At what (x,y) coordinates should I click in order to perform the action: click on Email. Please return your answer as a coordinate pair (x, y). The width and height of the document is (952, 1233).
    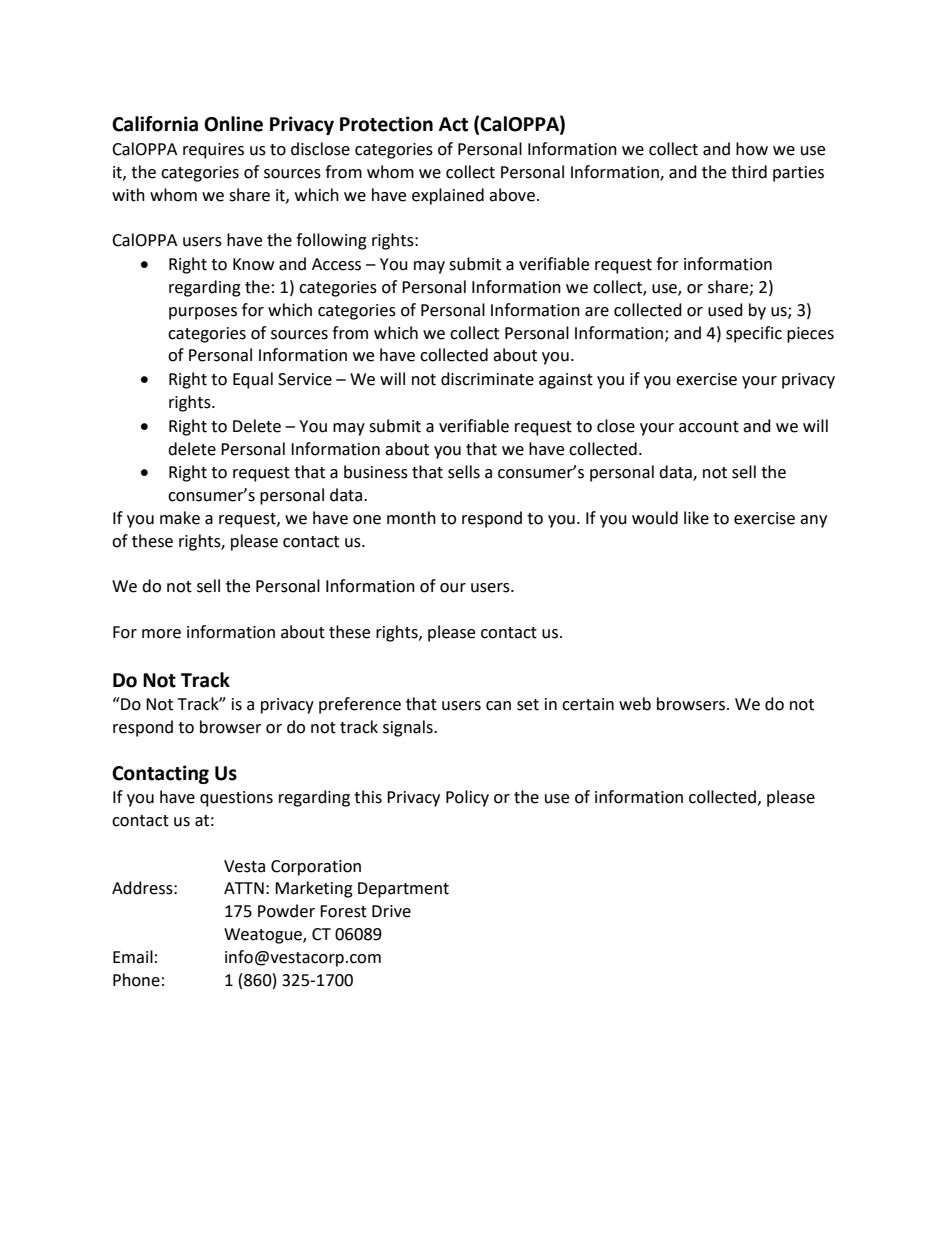
    Looking at the image, I should click on (133, 957).
